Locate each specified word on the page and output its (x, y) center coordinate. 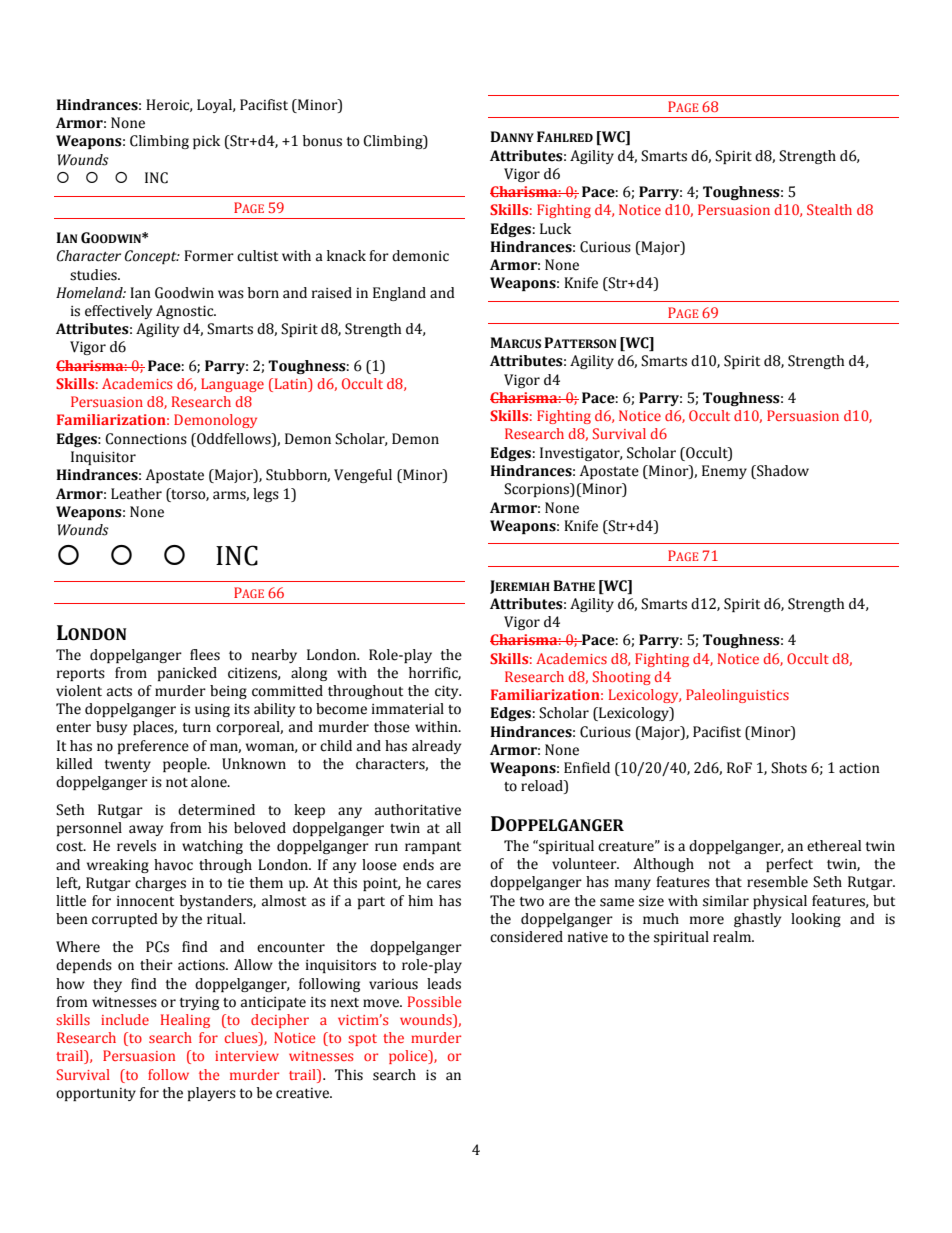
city (448, 692)
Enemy (724, 472)
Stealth (829, 209)
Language (232, 385)
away (146, 830)
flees (205, 655)
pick (206, 142)
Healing (185, 1021)
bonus (322, 141)
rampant (433, 848)
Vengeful (363, 476)
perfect (789, 865)
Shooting (622, 678)
